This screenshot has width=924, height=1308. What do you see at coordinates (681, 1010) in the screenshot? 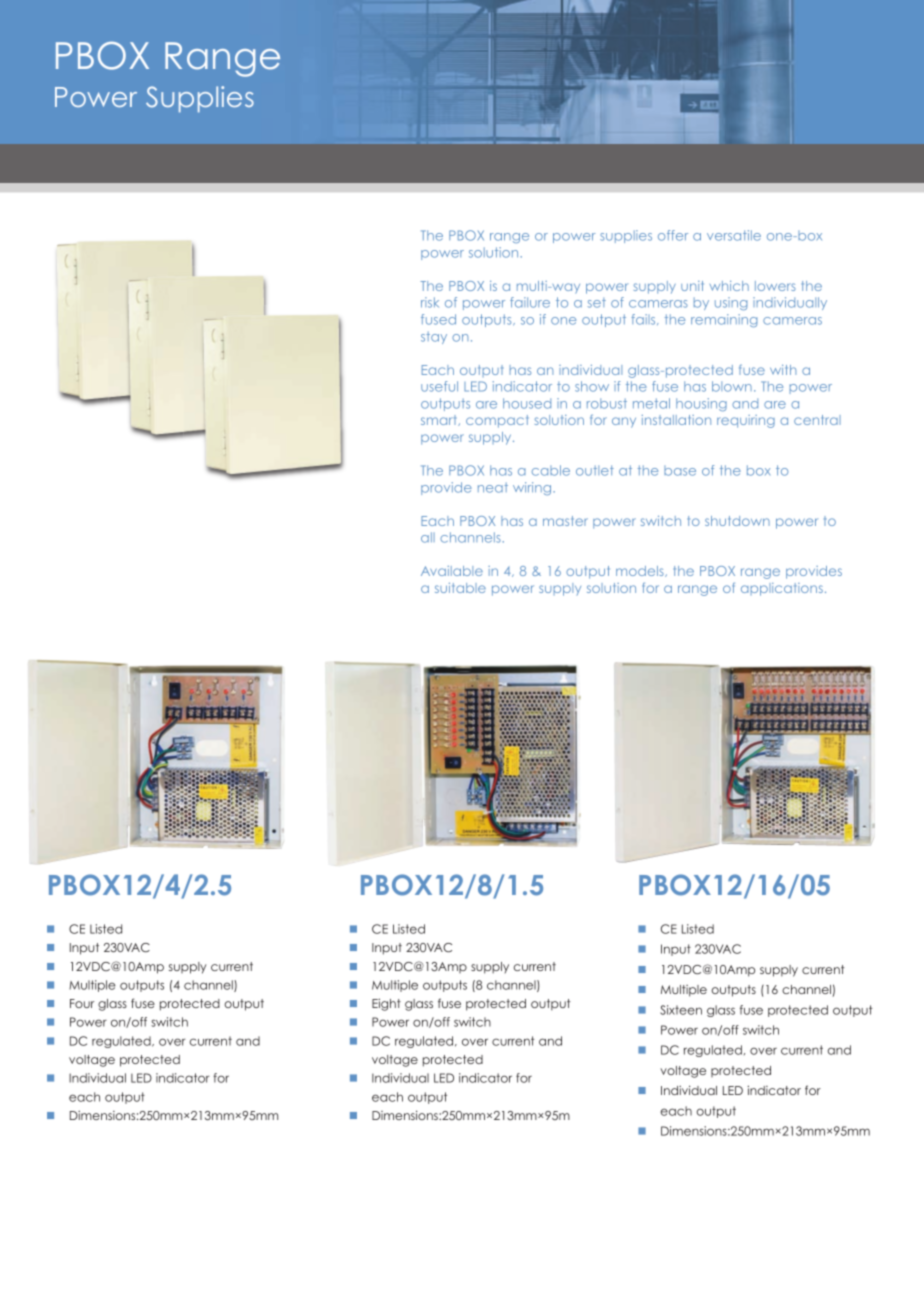
I see `Sixteen` at bounding box center [681, 1010].
